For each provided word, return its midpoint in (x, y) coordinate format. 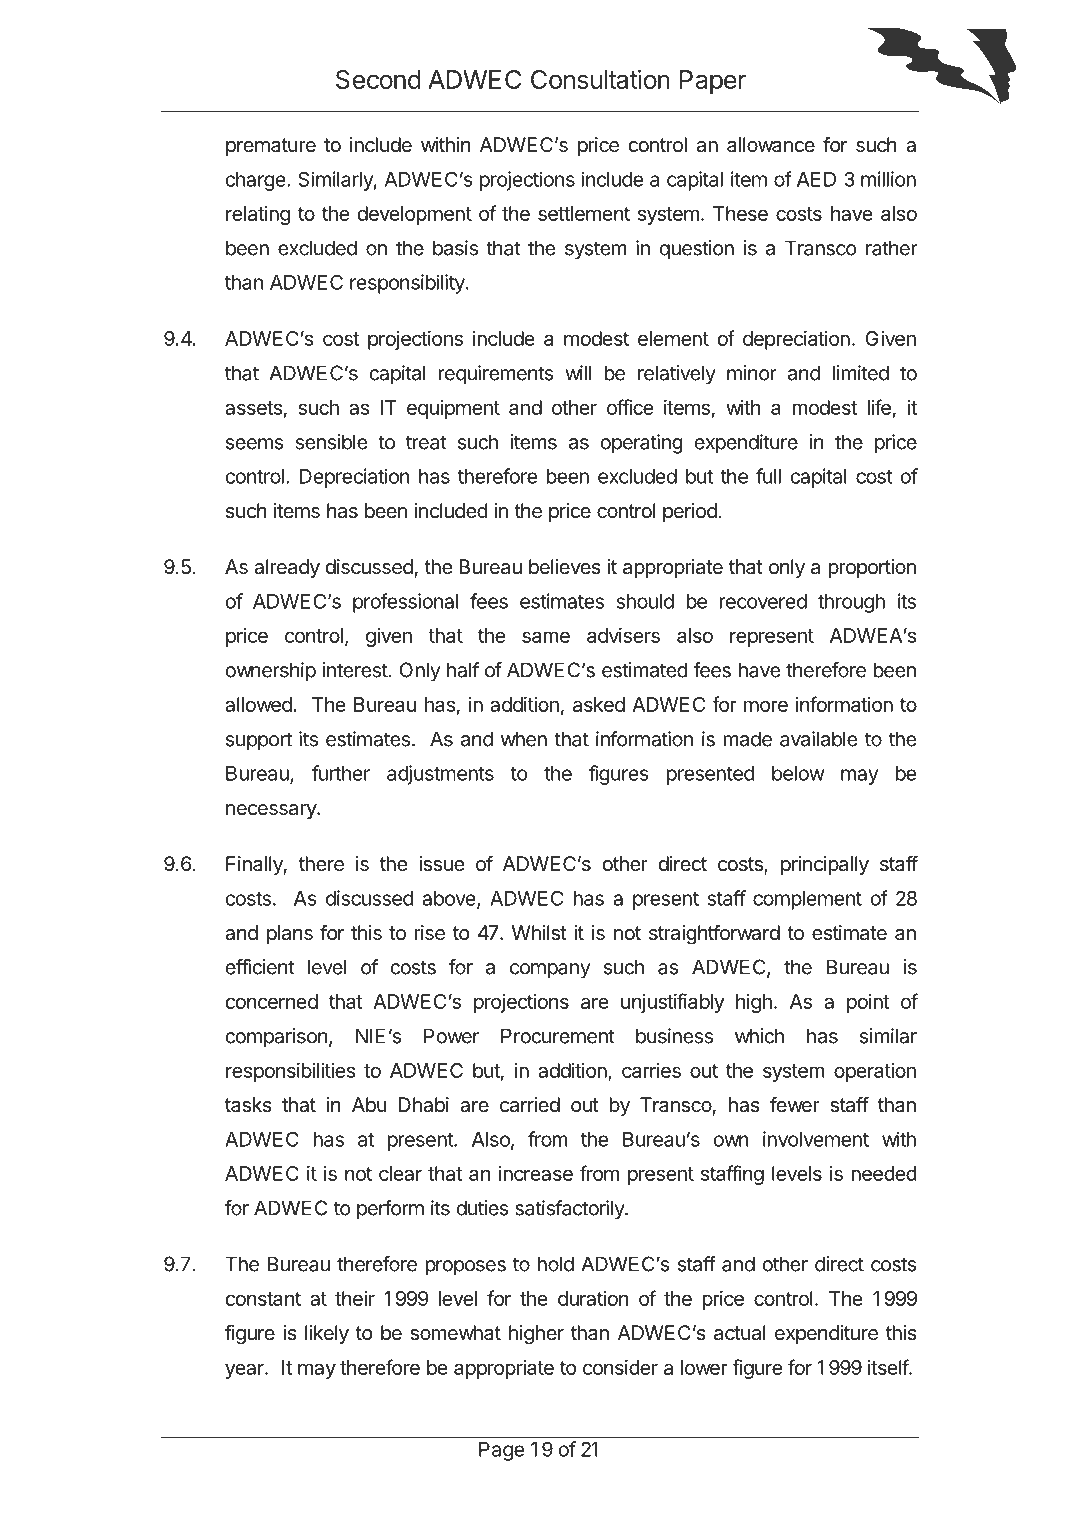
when (524, 739)
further (341, 773)
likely (327, 1334)
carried (530, 1105)
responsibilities (291, 1072)
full (768, 476)
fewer (795, 1104)
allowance (771, 145)
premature (271, 147)
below (798, 773)
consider (620, 1367)
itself (889, 1367)
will (578, 373)
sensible (331, 442)
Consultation (600, 79)
